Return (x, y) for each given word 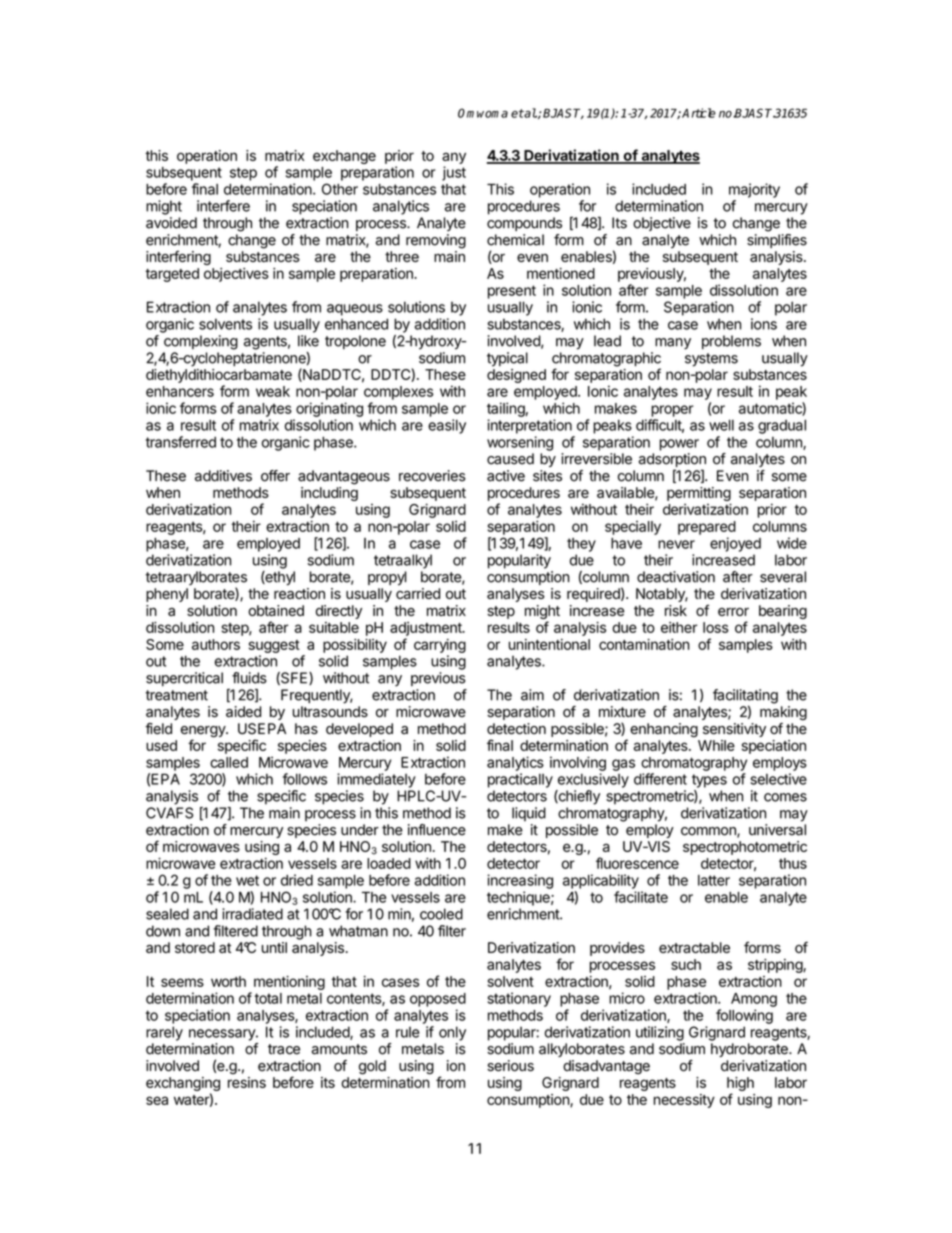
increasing (520, 881)
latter (714, 880)
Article (699, 113)
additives (223, 476)
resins (247, 1082)
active (506, 476)
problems (731, 342)
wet (247, 880)
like (308, 341)
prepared (707, 528)
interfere (223, 206)
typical (507, 359)
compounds (524, 224)
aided (243, 712)
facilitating (745, 697)
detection (516, 729)
